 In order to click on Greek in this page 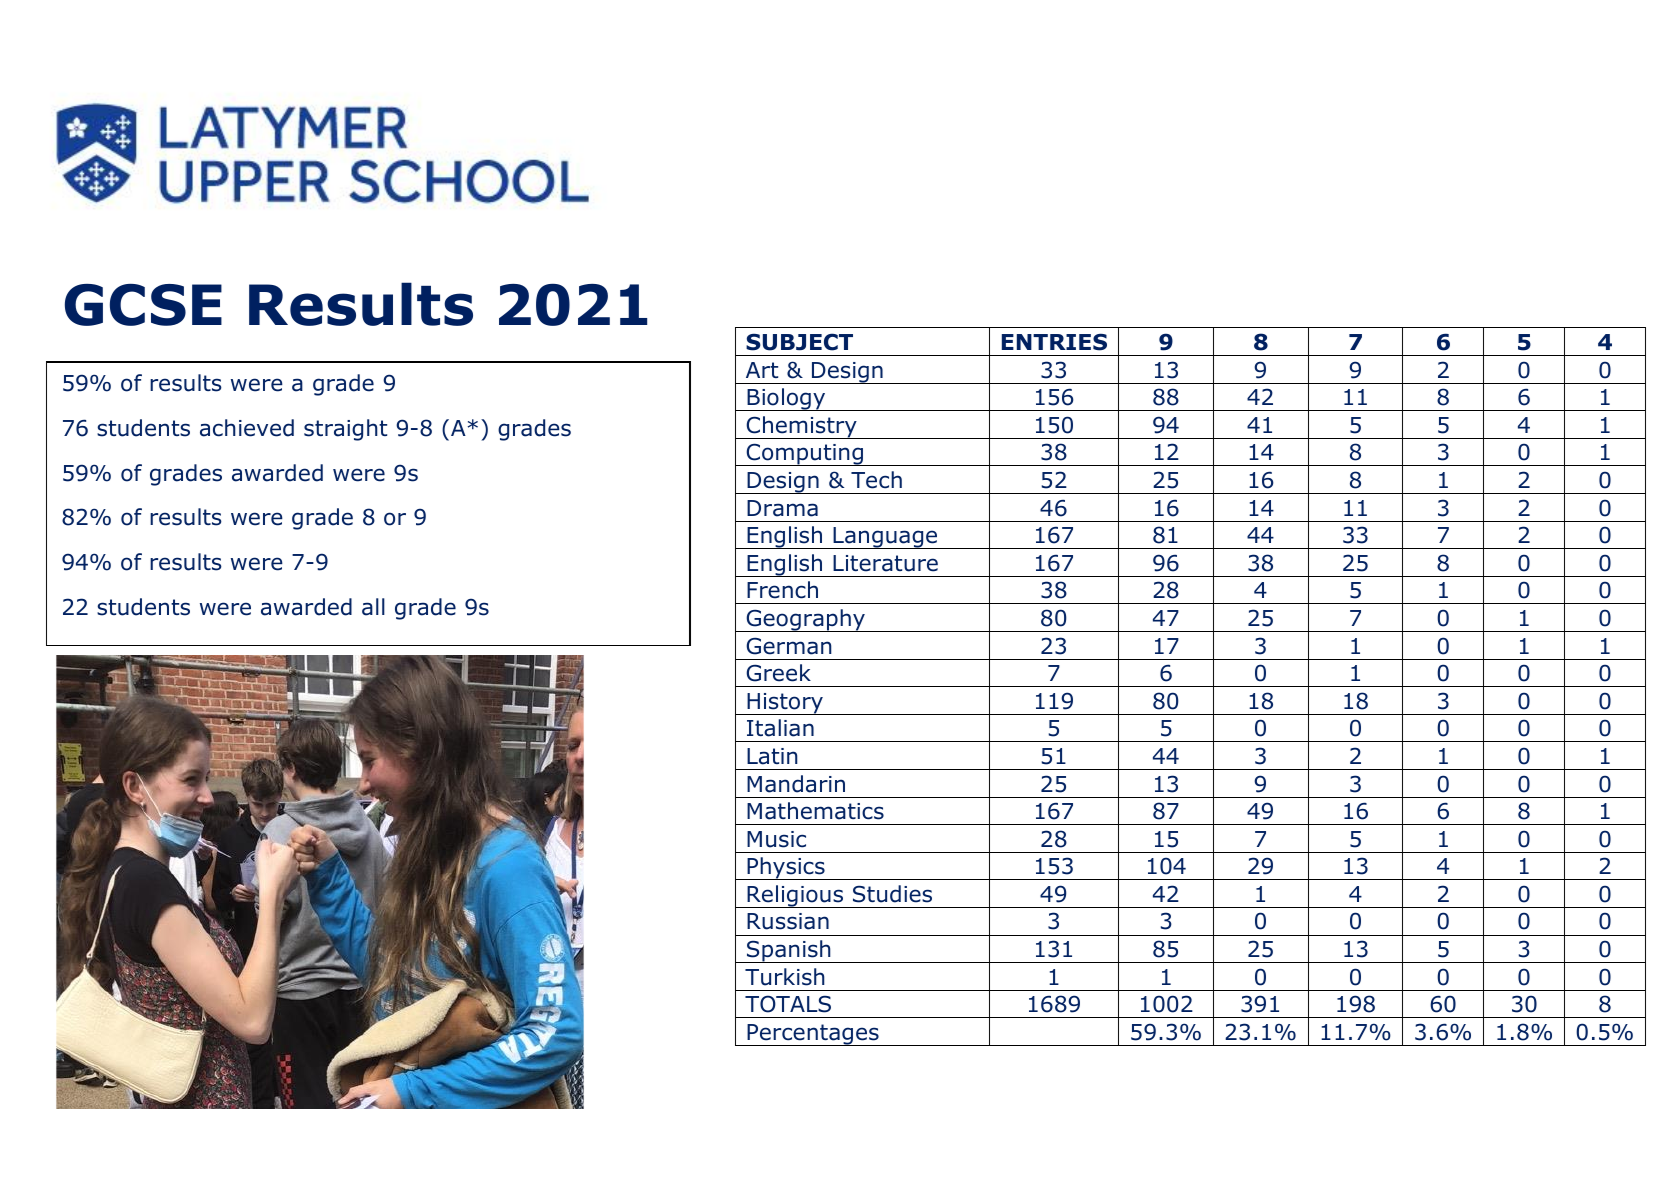, I will do `click(778, 673)`.
